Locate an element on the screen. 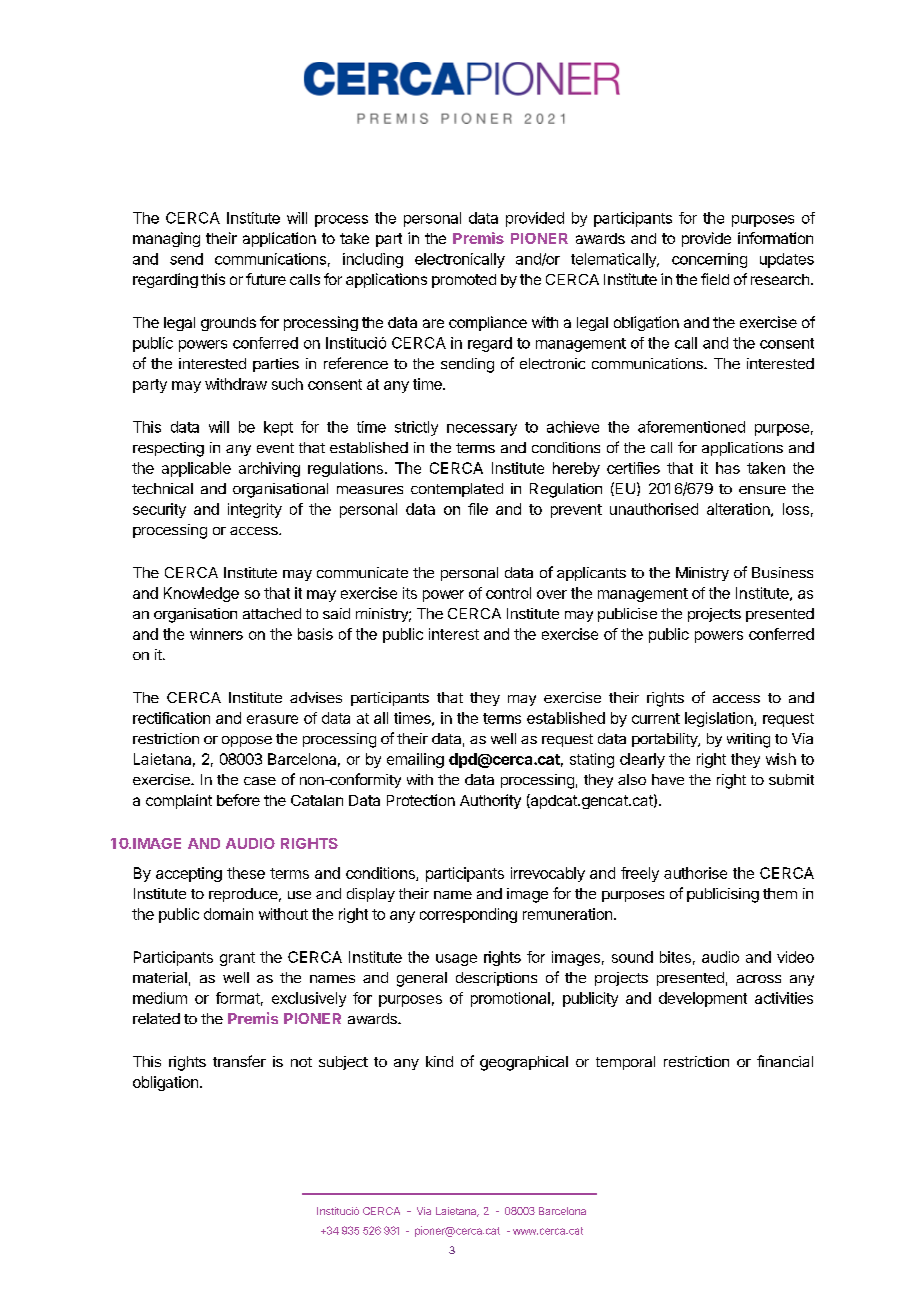  control is located at coordinates (508, 593).
